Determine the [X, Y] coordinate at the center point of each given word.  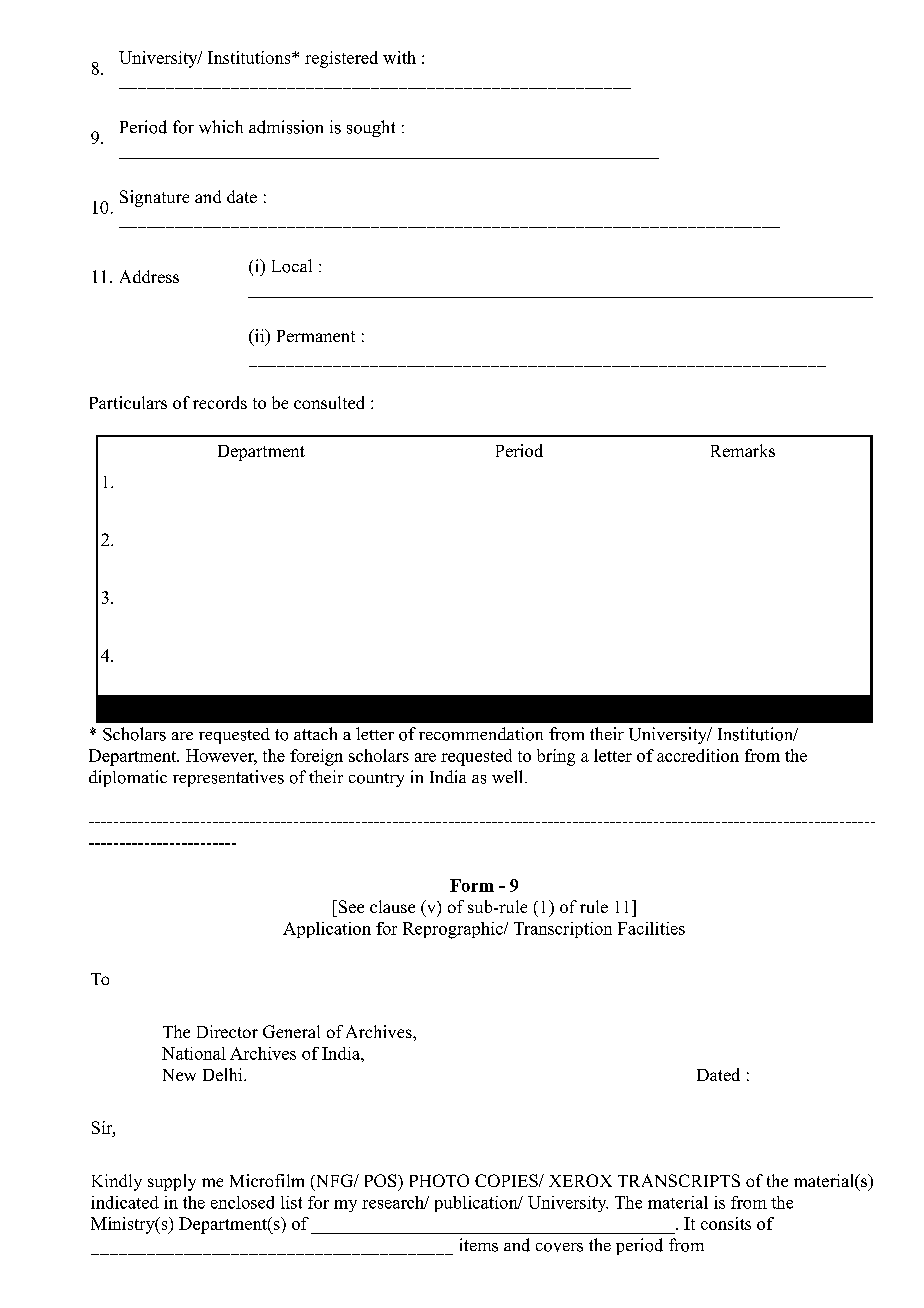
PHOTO [439, 1180]
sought [371, 128]
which [221, 127]
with [399, 57]
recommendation [481, 734]
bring [556, 757]
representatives [228, 778]
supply [172, 1182]
